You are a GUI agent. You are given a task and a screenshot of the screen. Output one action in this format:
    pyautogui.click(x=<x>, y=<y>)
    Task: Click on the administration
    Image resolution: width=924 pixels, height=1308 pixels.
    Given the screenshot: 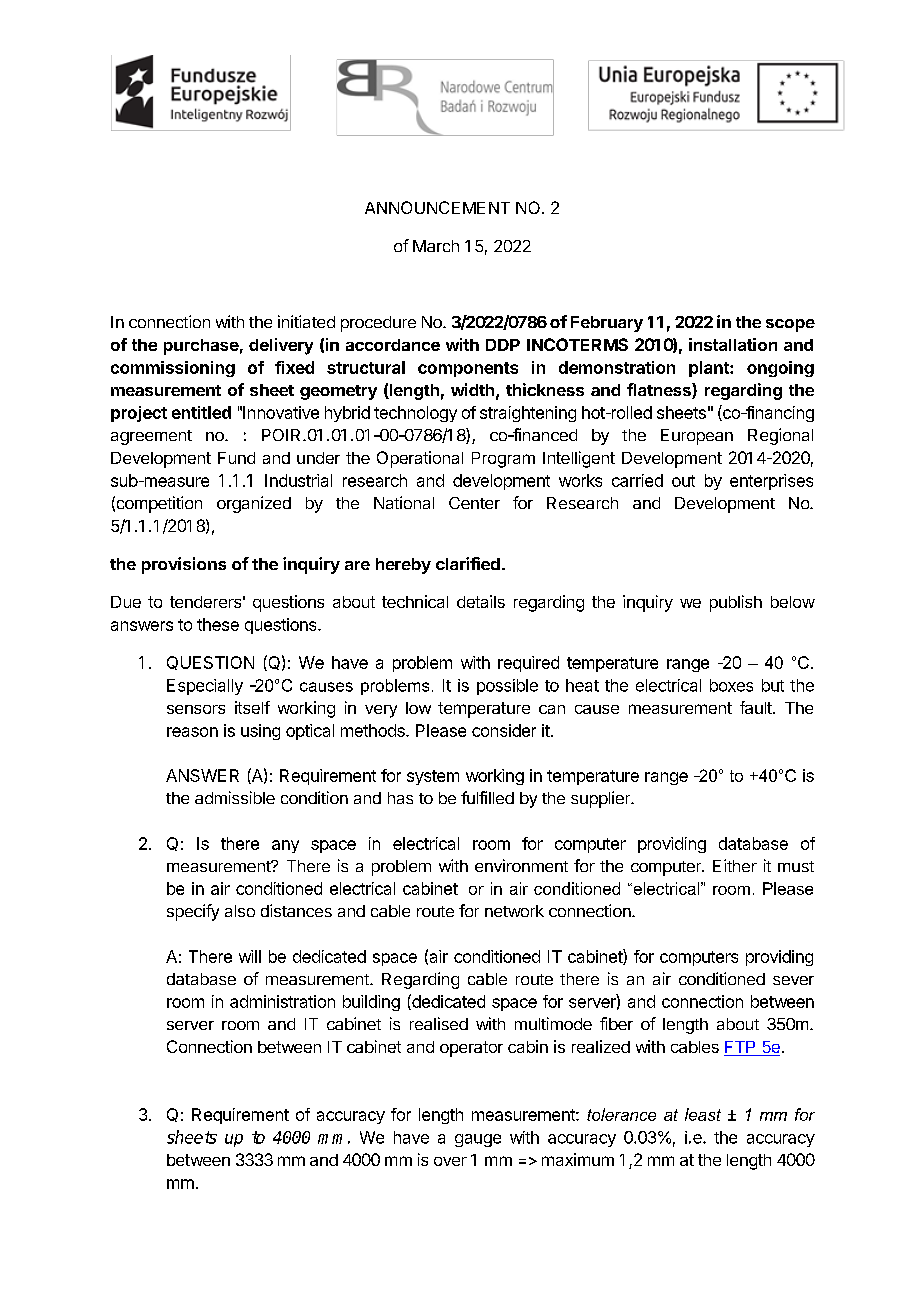 What is the action you would take?
    pyautogui.click(x=282, y=1001)
